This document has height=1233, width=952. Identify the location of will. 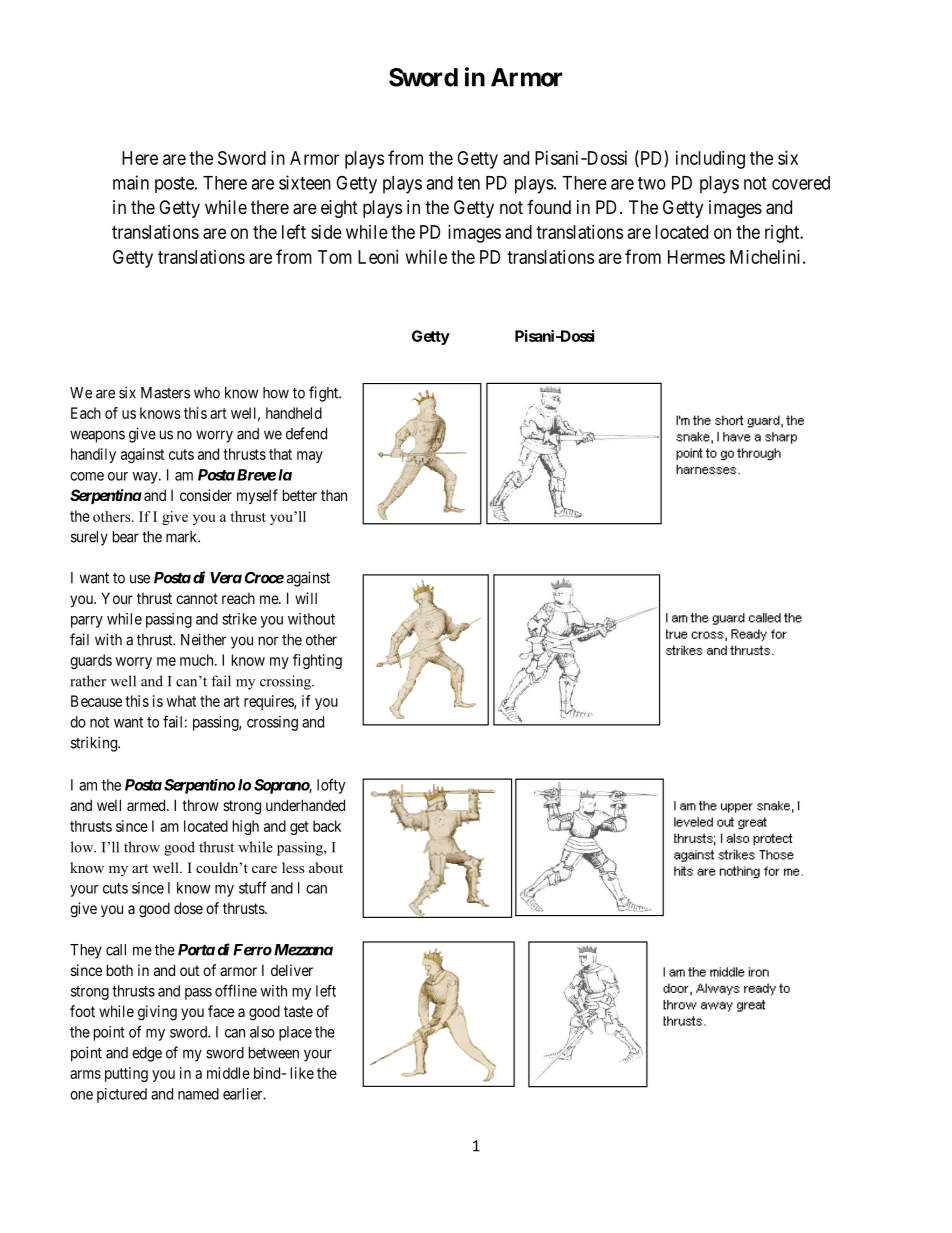
(306, 598).
